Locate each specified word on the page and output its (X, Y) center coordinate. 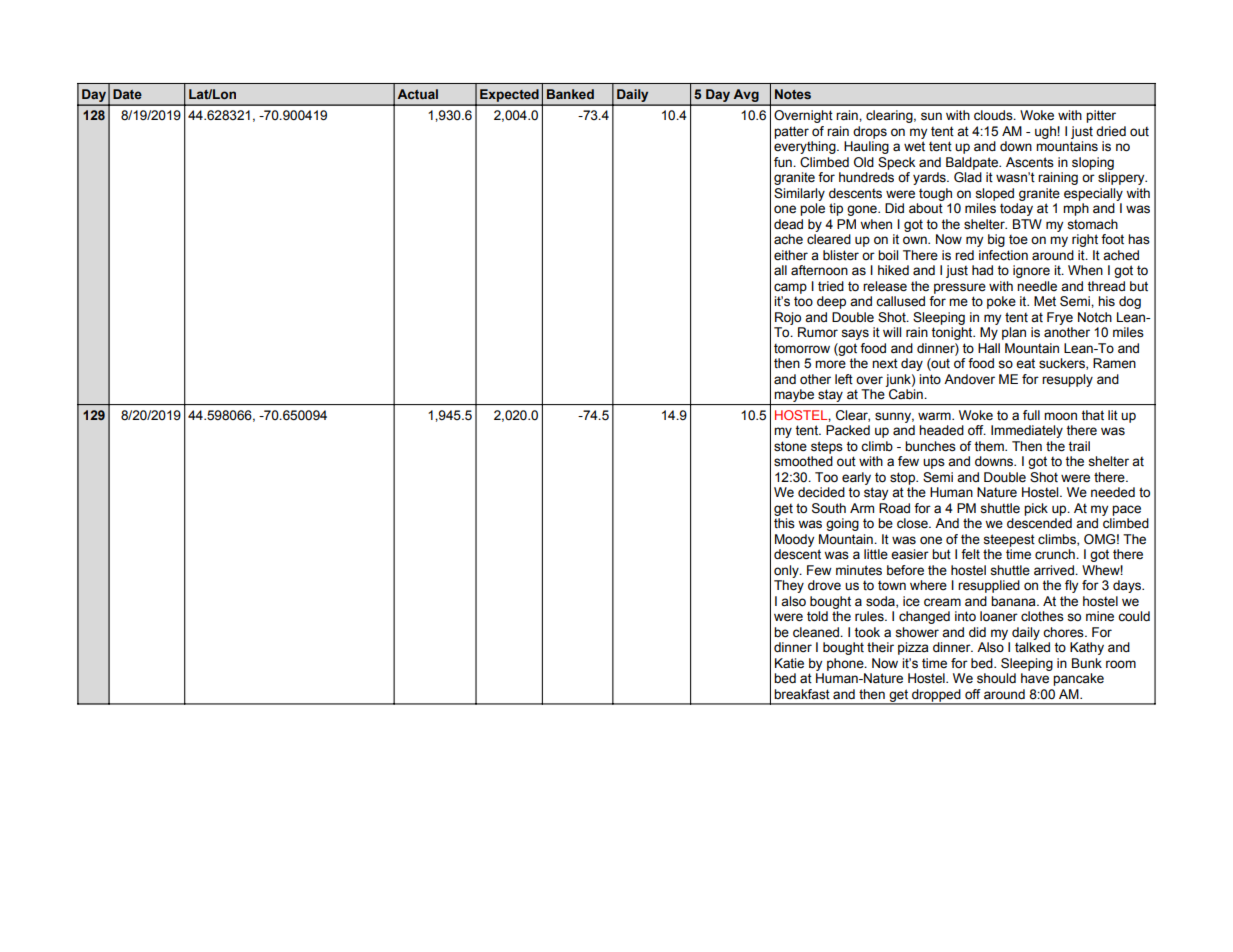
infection (1003, 255)
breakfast (802, 694)
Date (127, 94)
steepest (1009, 540)
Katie (789, 663)
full (1031, 415)
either (791, 255)
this (784, 523)
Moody (794, 540)
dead (788, 224)
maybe (794, 395)
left (844, 379)
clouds (994, 115)
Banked (570, 94)
